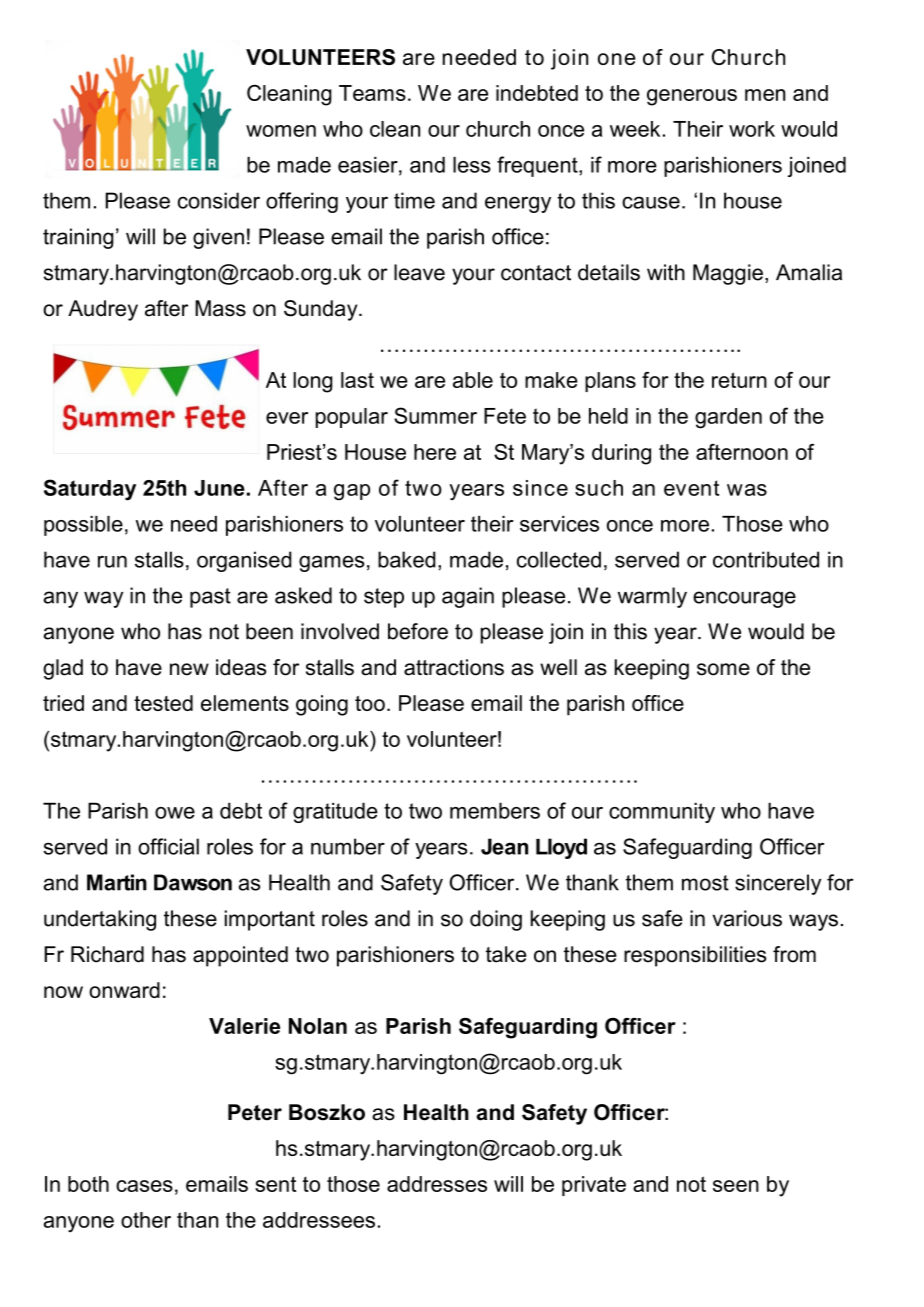  What do you see at coordinates (736, 1186) in the page?
I see `seen` at bounding box center [736, 1186].
